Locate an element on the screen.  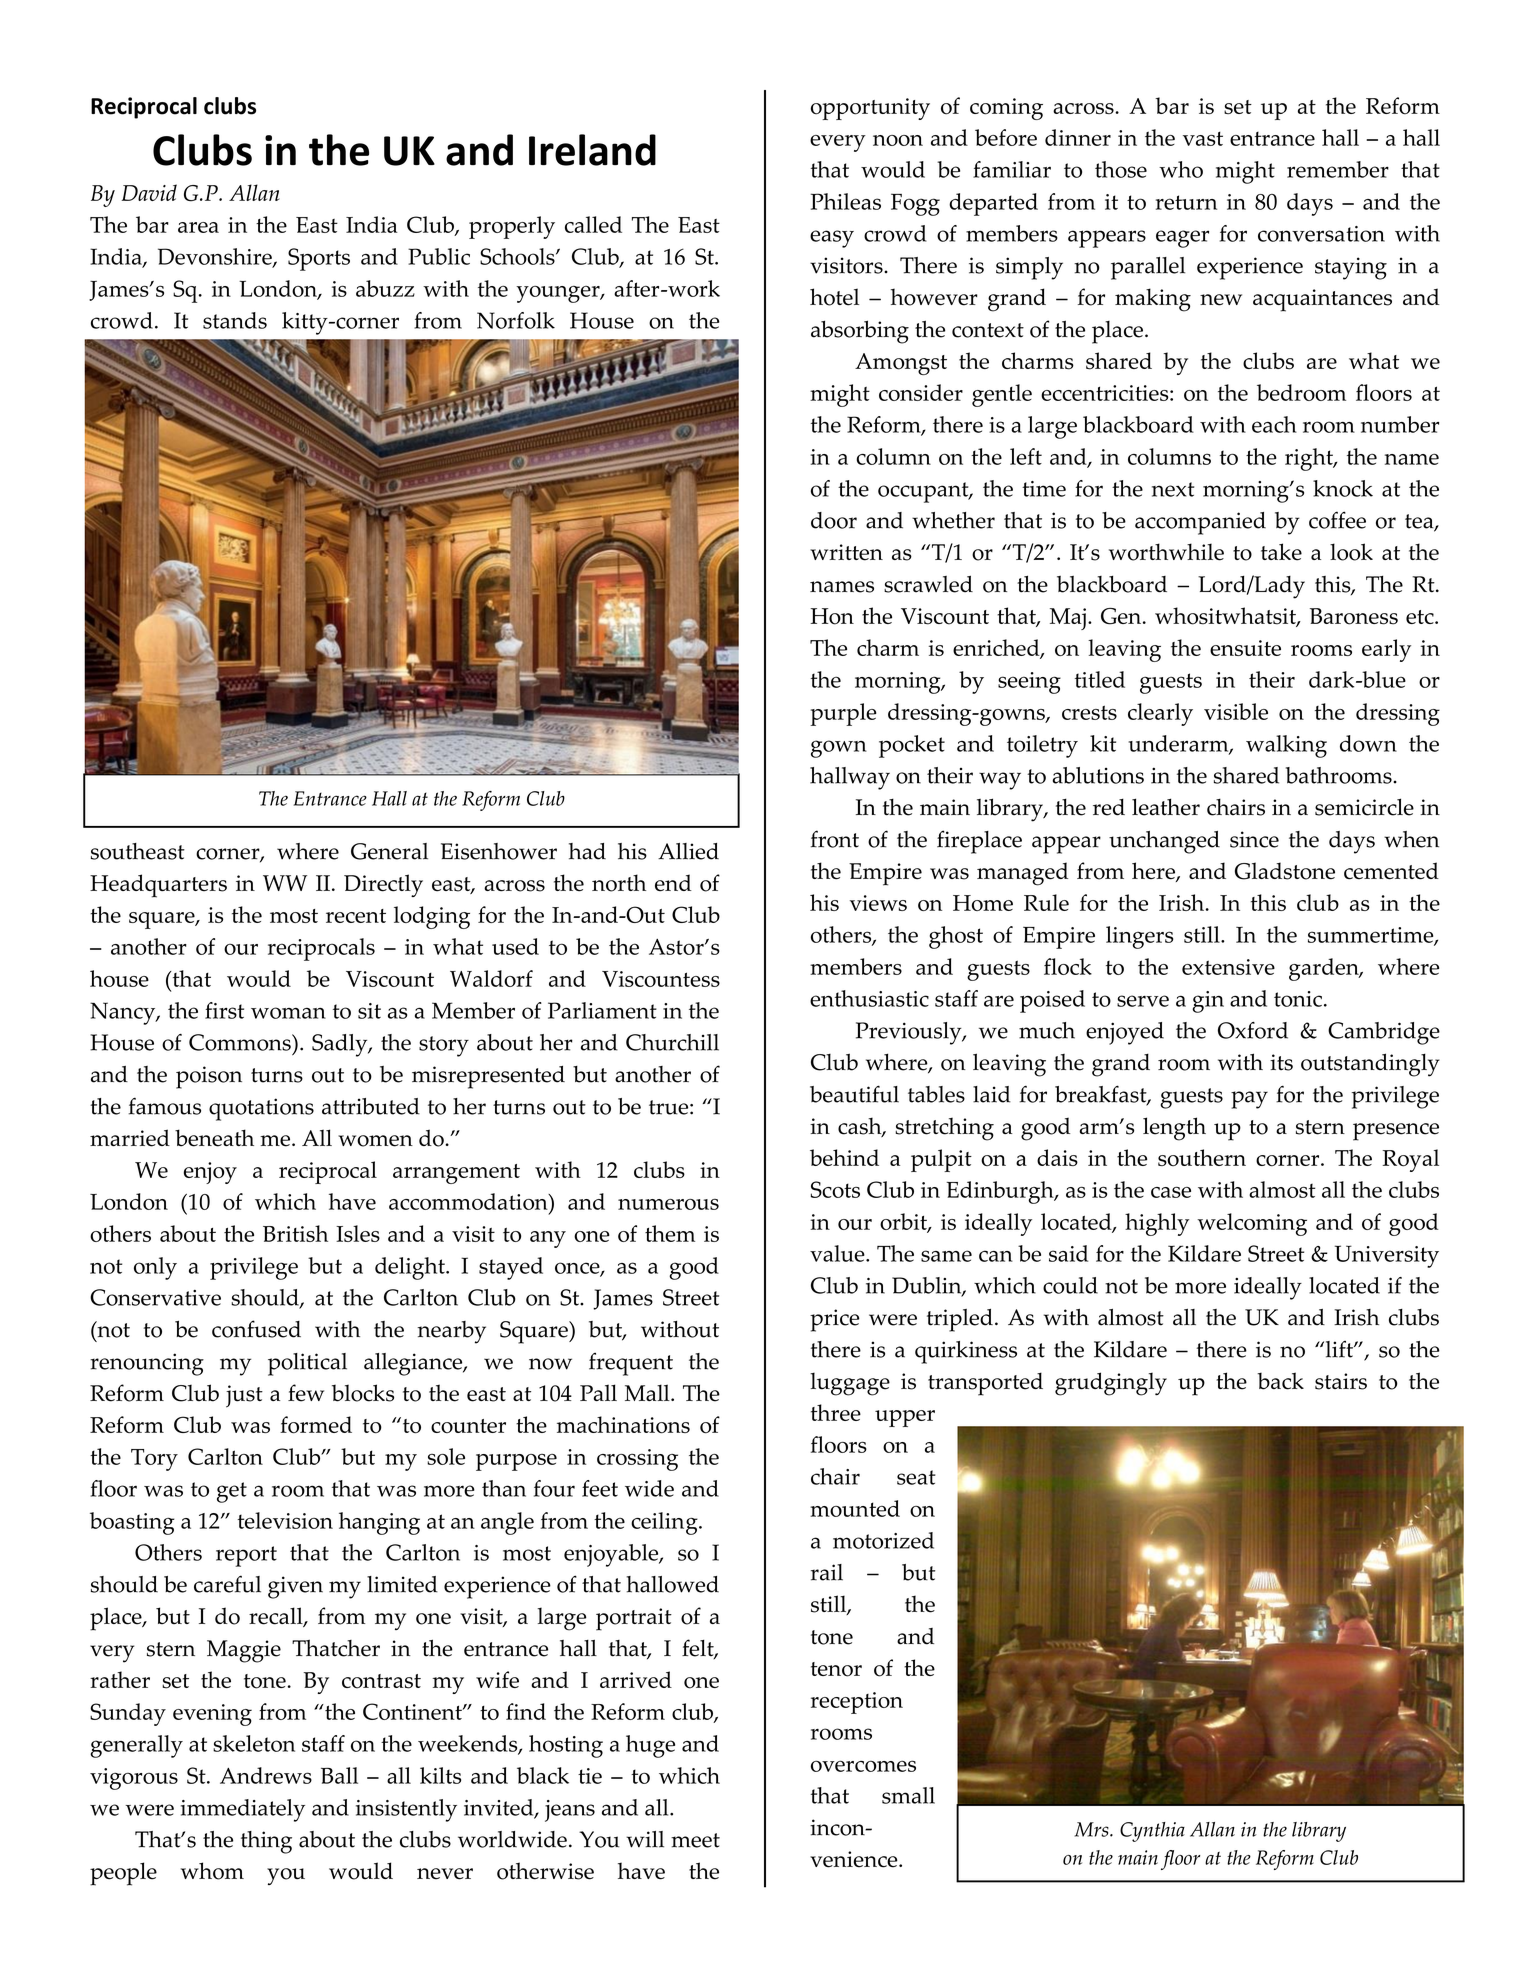
tonic is located at coordinates (1298, 999).
